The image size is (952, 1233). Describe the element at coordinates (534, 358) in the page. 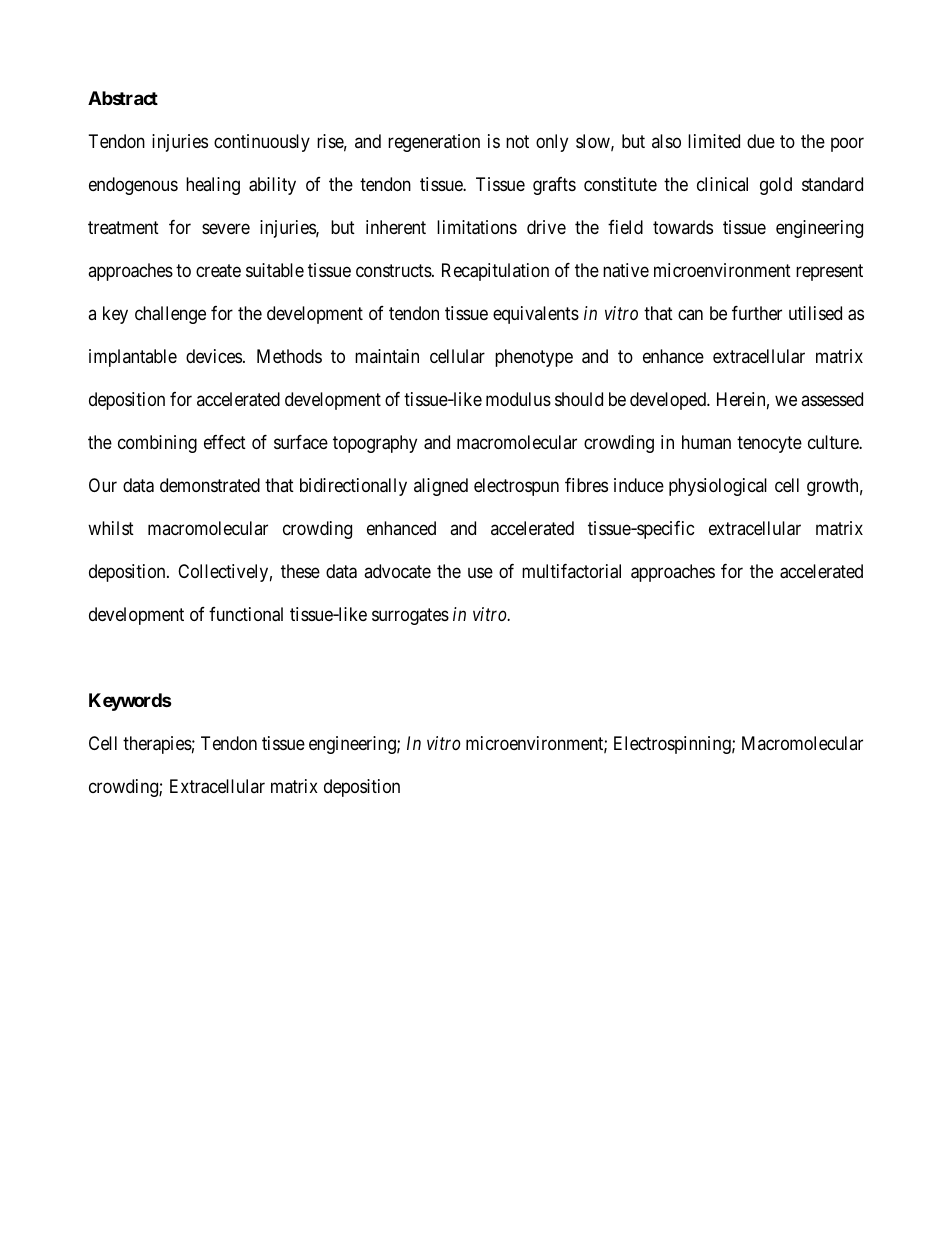

I see `phenotype` at that location.
